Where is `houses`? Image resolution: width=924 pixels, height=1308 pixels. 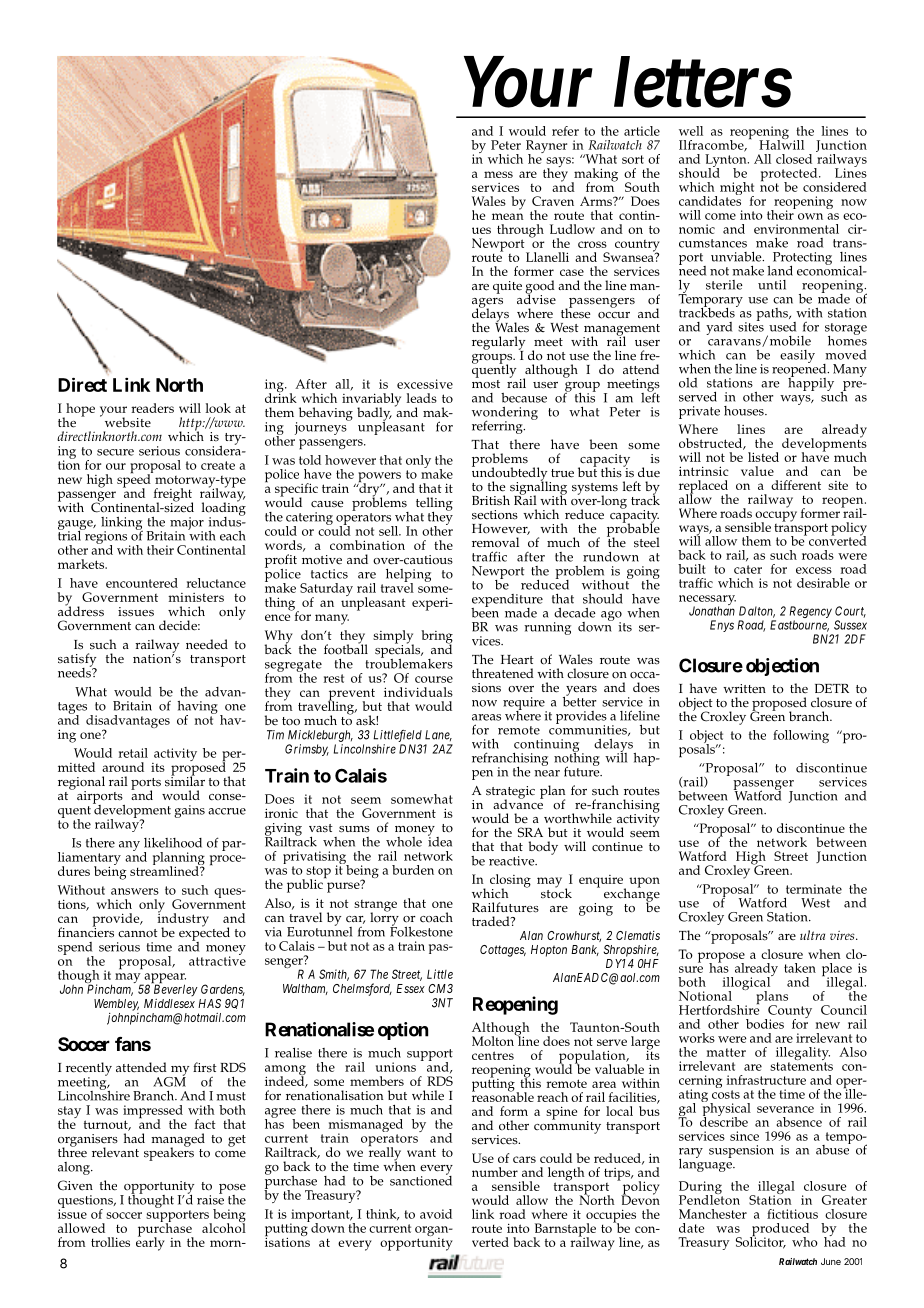
houses is located at coordinates (745, 411).
